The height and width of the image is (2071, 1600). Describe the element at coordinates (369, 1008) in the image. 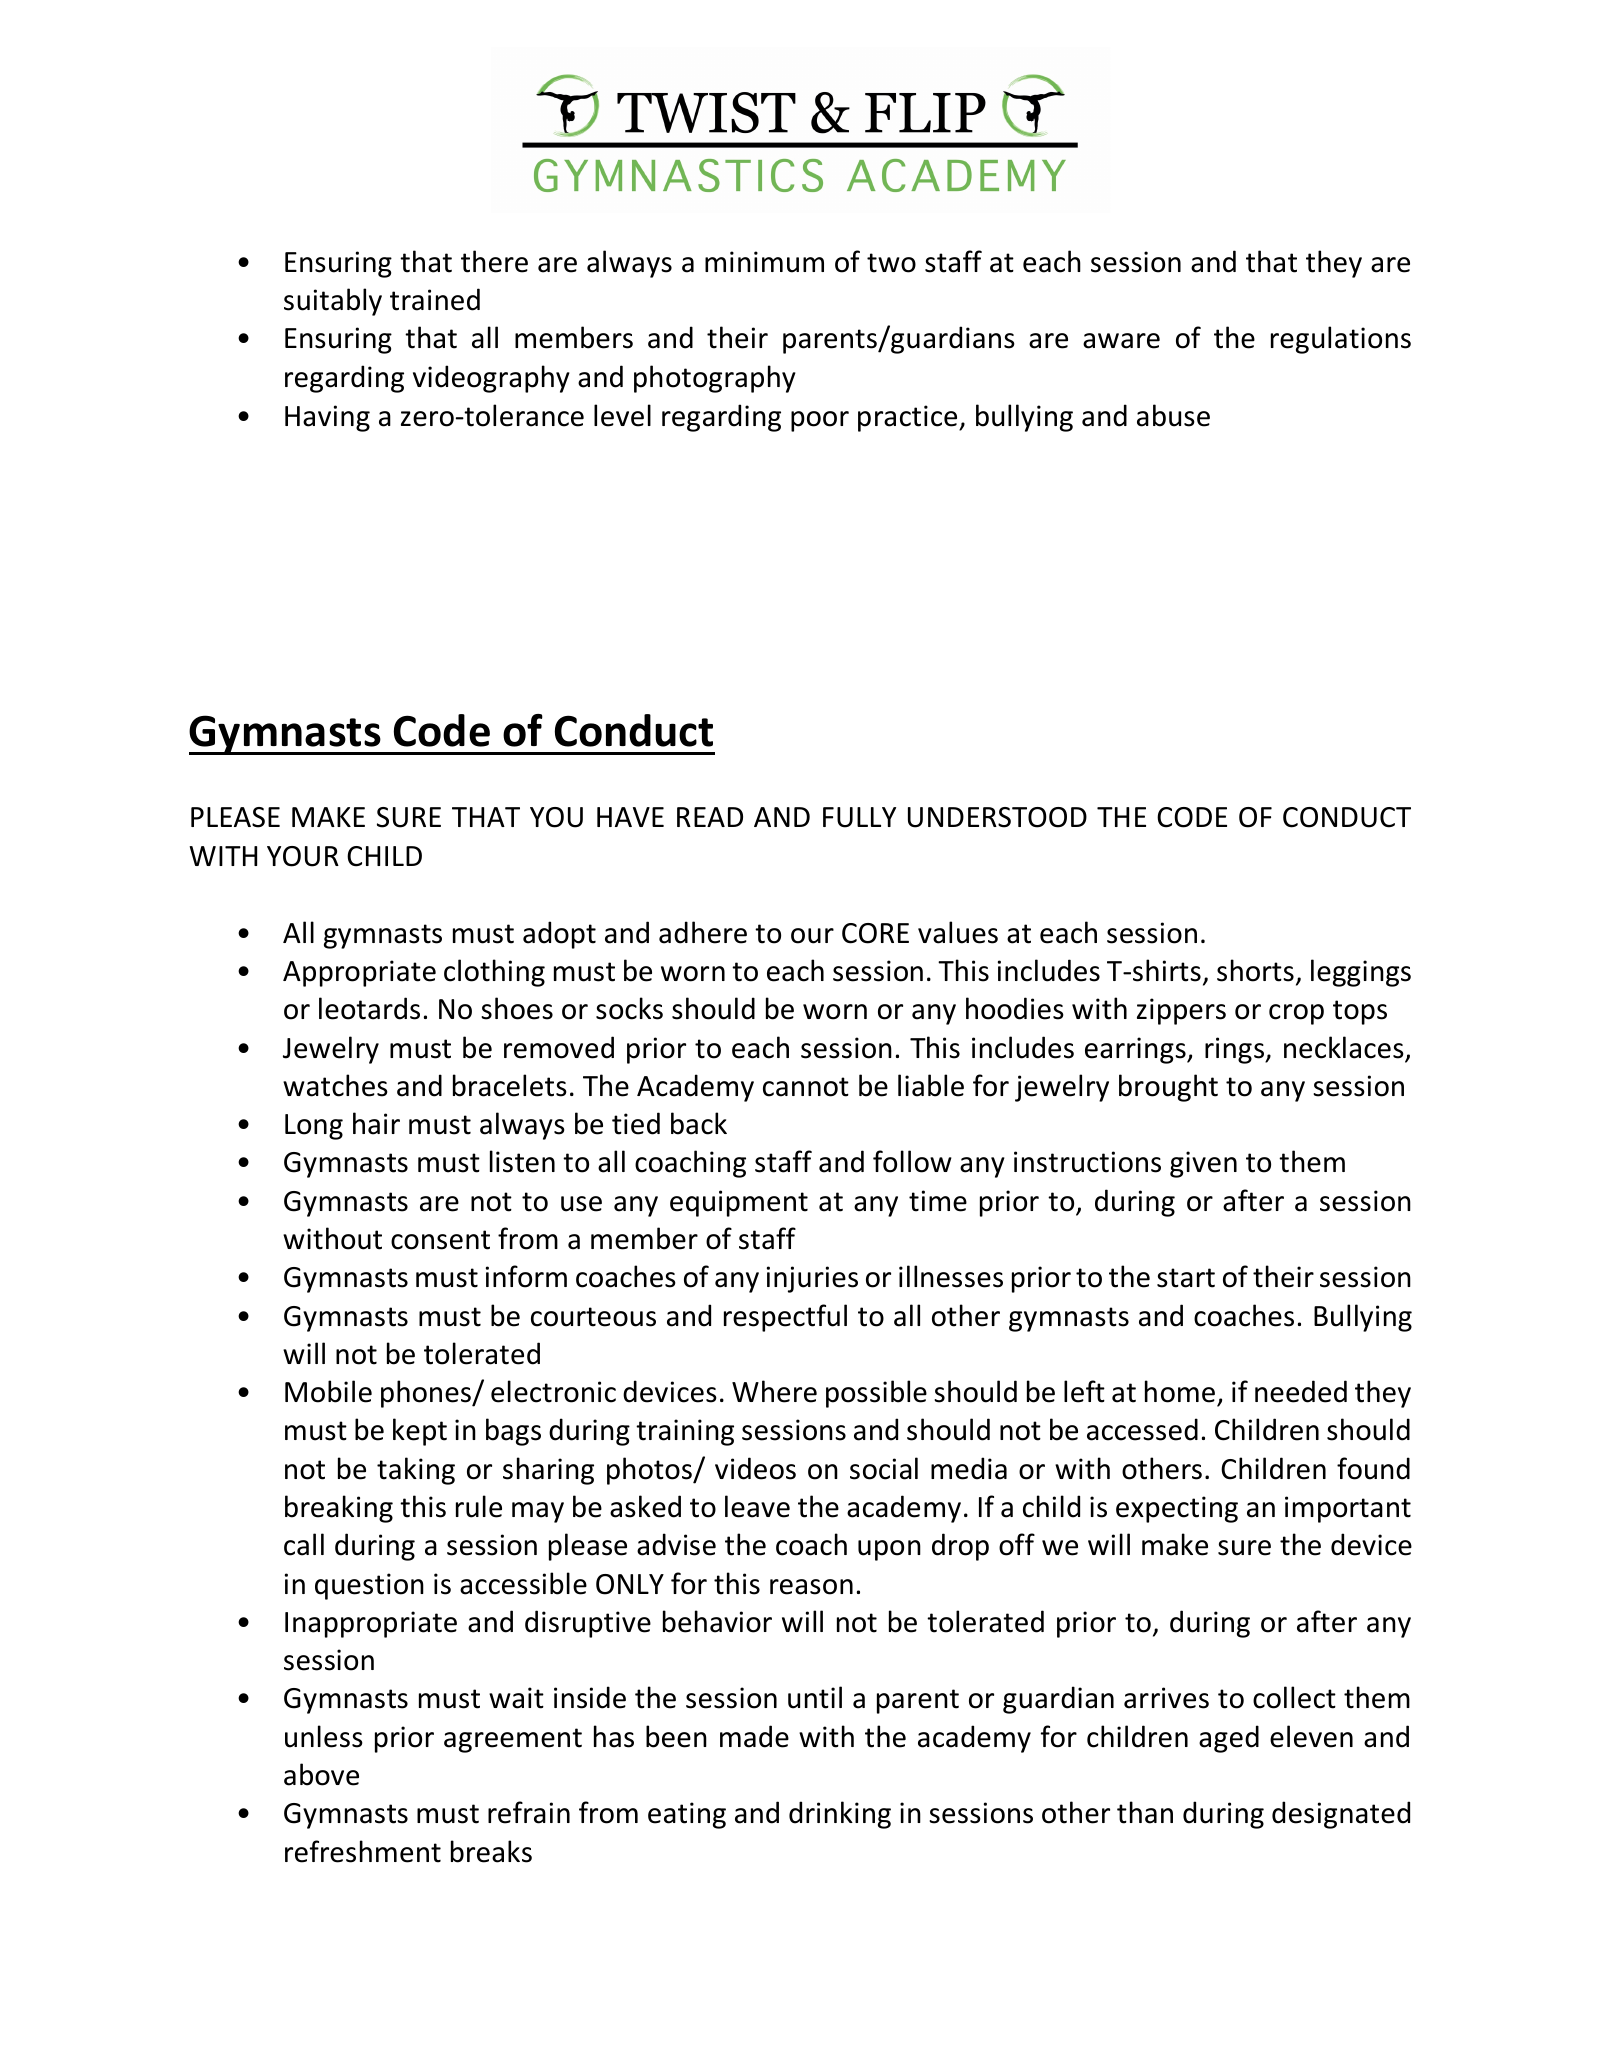

I see `leotards` at that location.
